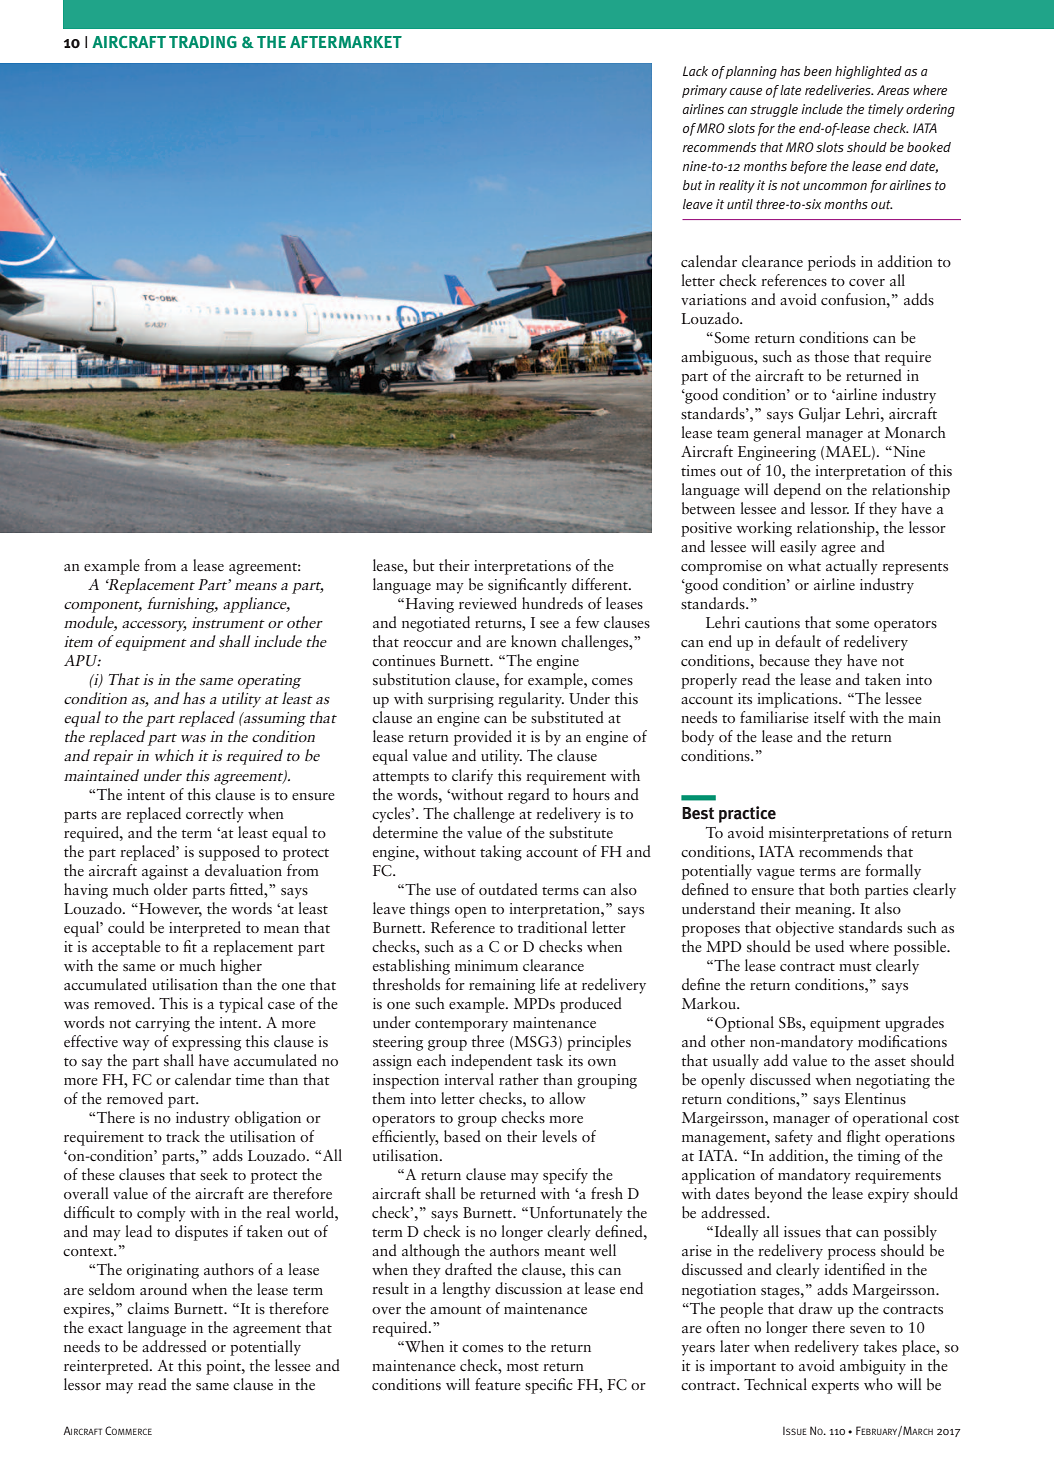 The width and height of the screenshot is (1054, 1457). Describe the element at coordinates (436, 624) in the screenshot. I see `negotiated` at that location.
